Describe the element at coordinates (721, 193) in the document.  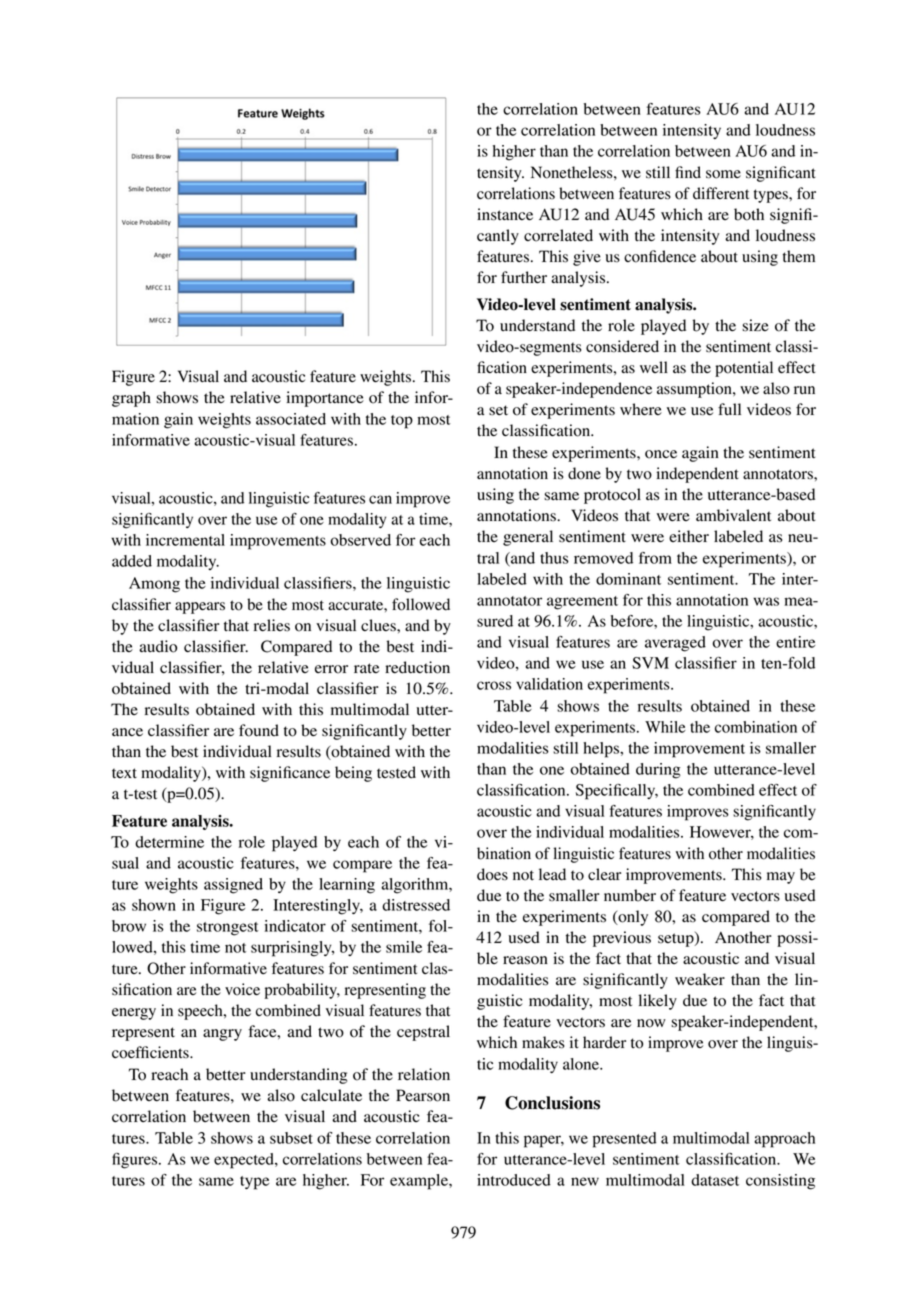
I see `different` at that location.
